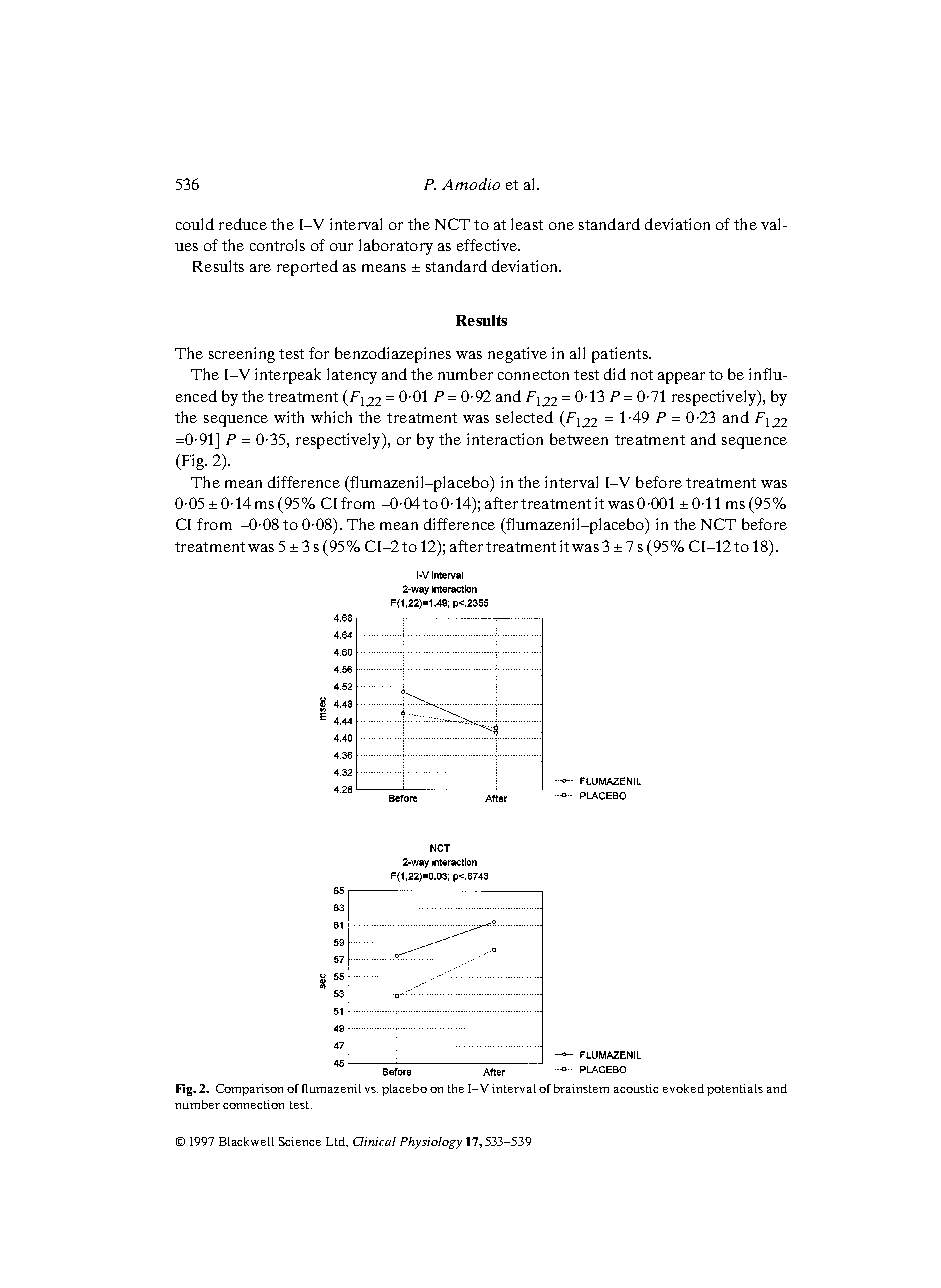 This page has height=1288, width=941. Describe the element at coordinates (579, 439) in the page. I see `between` at that location.
